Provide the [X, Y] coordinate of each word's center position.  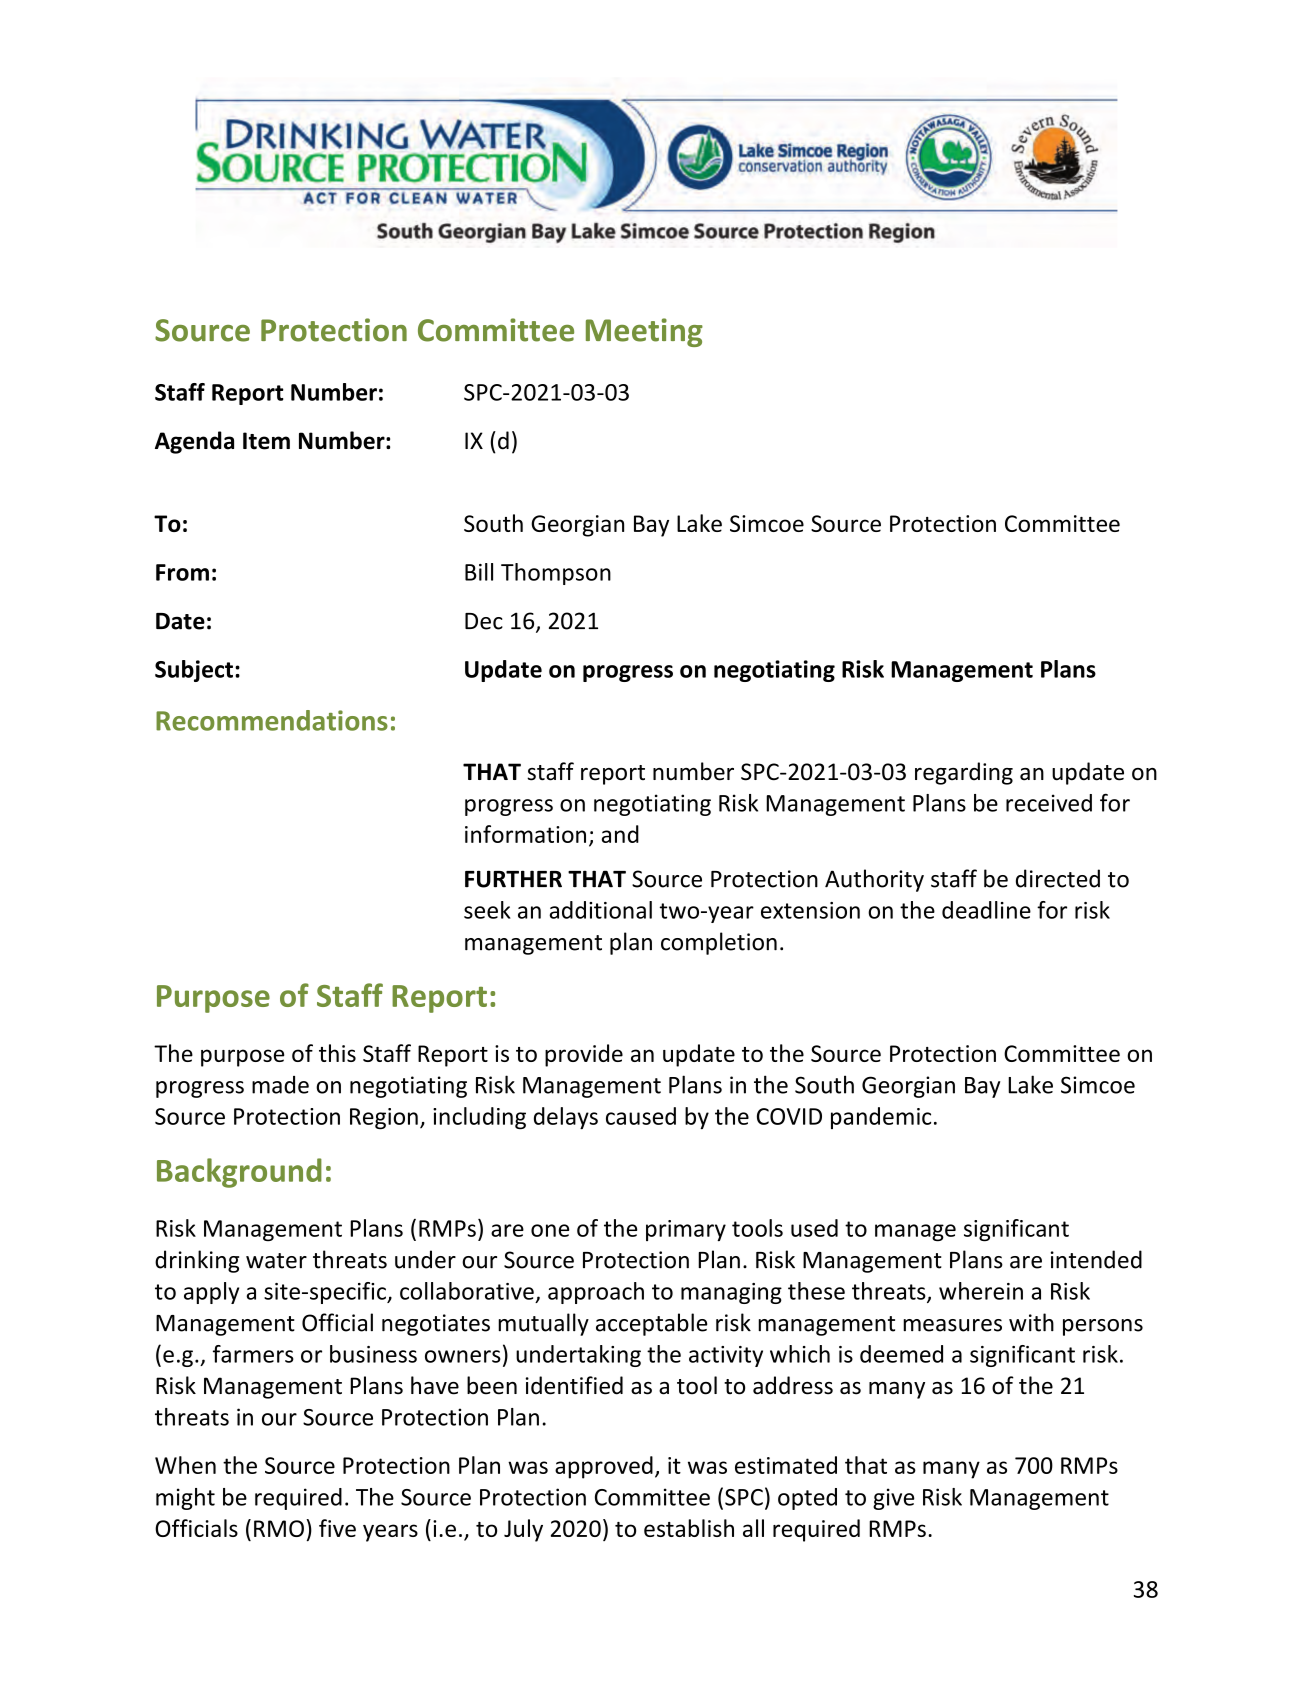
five [337, 1528]
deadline [986, 910]
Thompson [556, 574]
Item [266, 441]
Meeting [644, 332]
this [337, 1053]
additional [600, 910]
